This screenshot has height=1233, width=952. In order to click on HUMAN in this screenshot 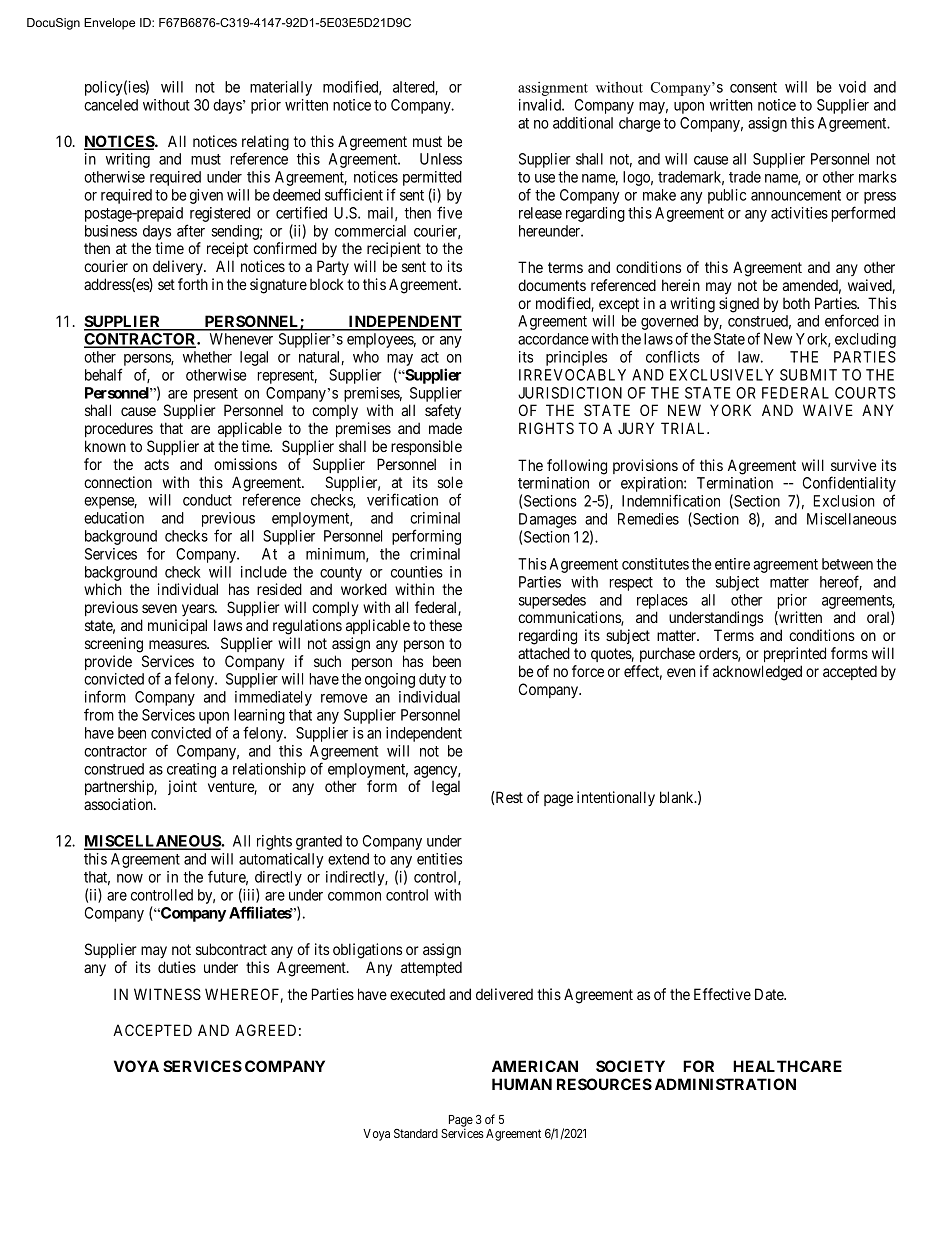, I will do `click(522, 1084)`.
